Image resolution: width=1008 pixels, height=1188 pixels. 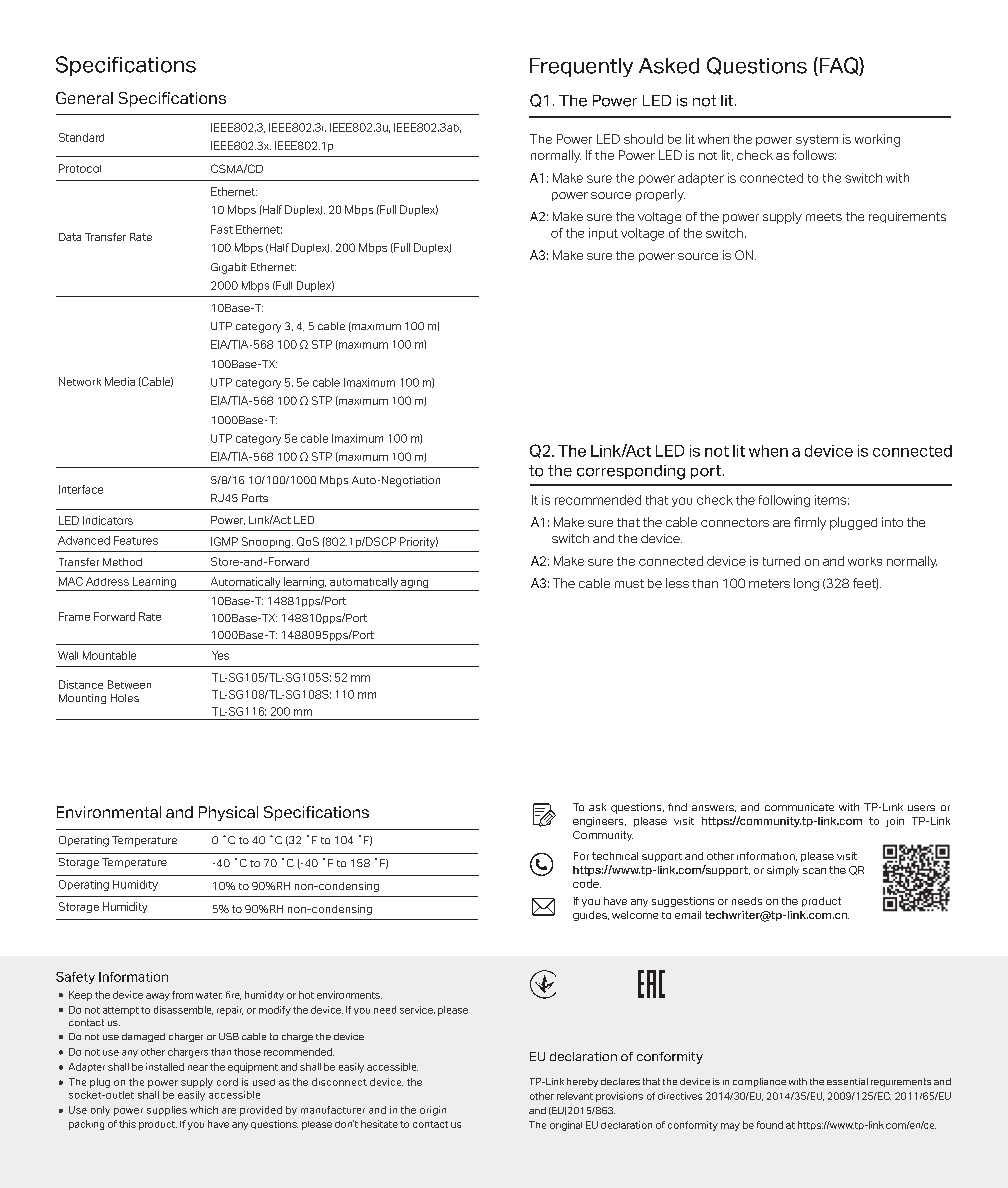 What do you see at coordinates (847, 1081) in the screenshot?
I see `essential` at bounding box center [847, 1081].
